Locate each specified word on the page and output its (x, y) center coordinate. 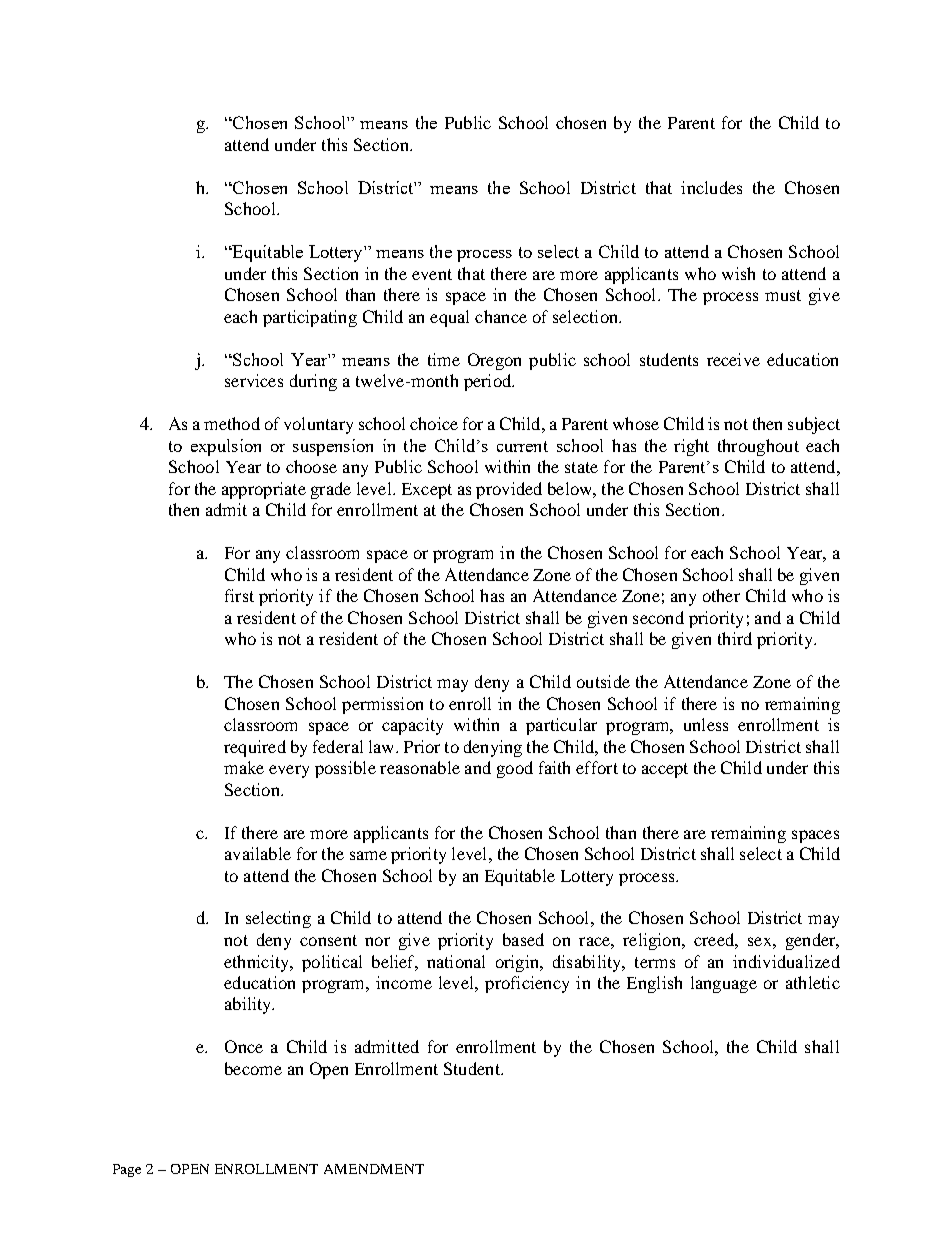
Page (127, 1170)
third (735, 638)
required (255, 748)
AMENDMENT (374, 1169)
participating (310, 318)
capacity (412, 726)
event (432, 274)
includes (711, 187)
